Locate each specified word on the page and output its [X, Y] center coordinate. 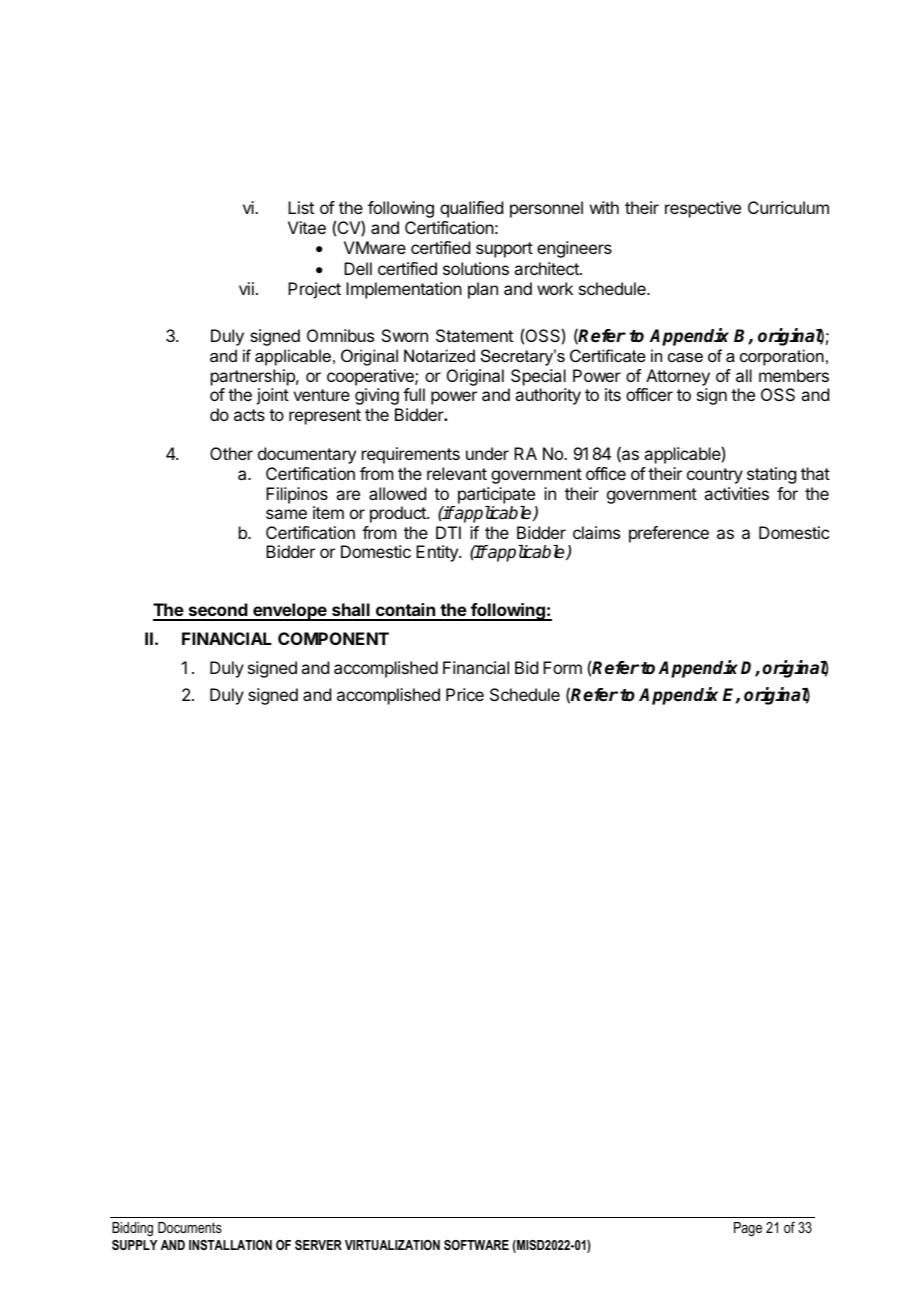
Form [562, 667]
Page [748, 1229]
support [504, 250]
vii [246, 288]
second [217, 611]
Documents [190, 1227]
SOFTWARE [476, 1245]
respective [703, 209]
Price [465, 694]
